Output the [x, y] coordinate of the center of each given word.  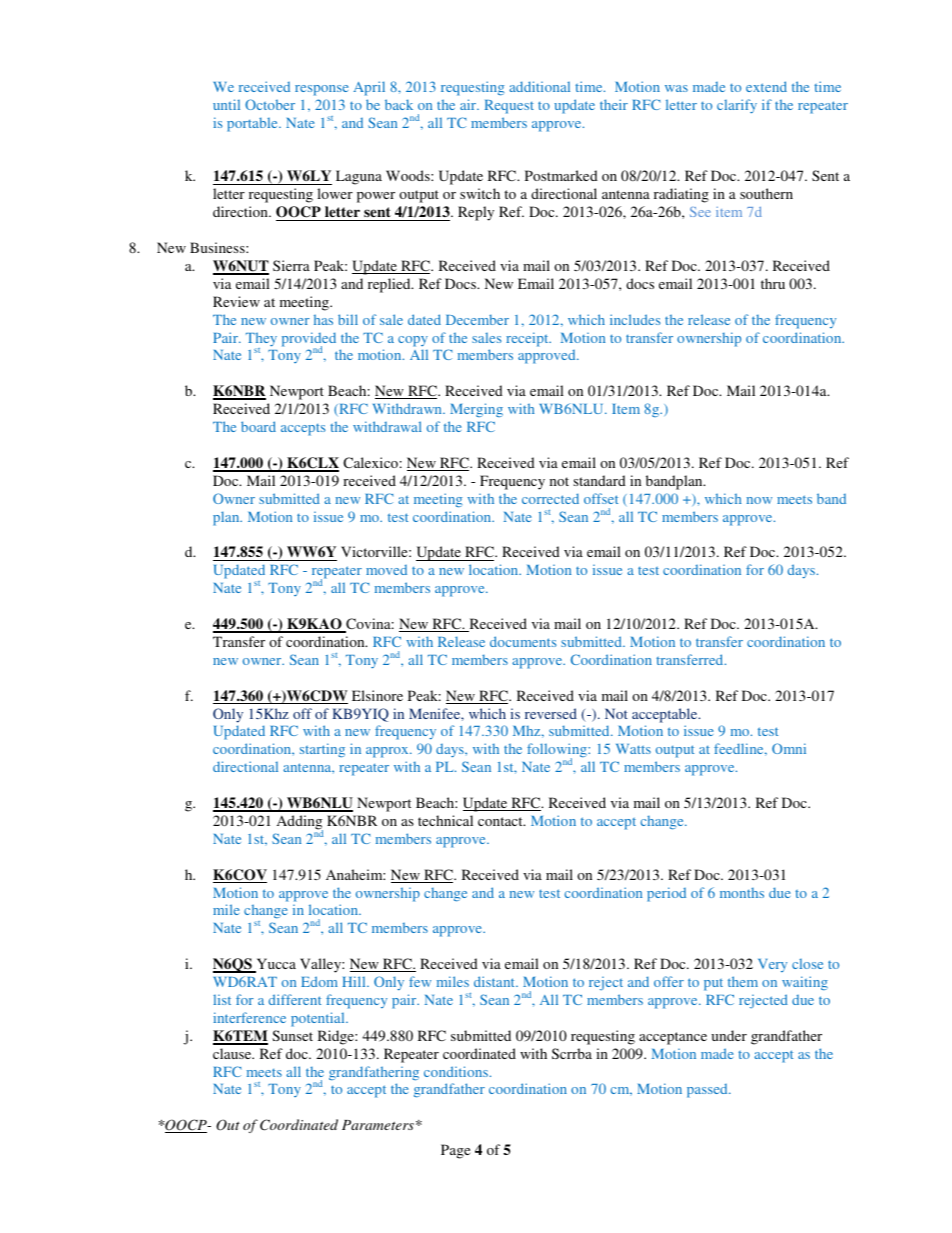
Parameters [378, 1125]
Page [455, 1151]
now [759, 500]
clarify [737, 106]
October [270, 104]
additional [539, 86]
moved [386, 570]
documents [523, 641]
